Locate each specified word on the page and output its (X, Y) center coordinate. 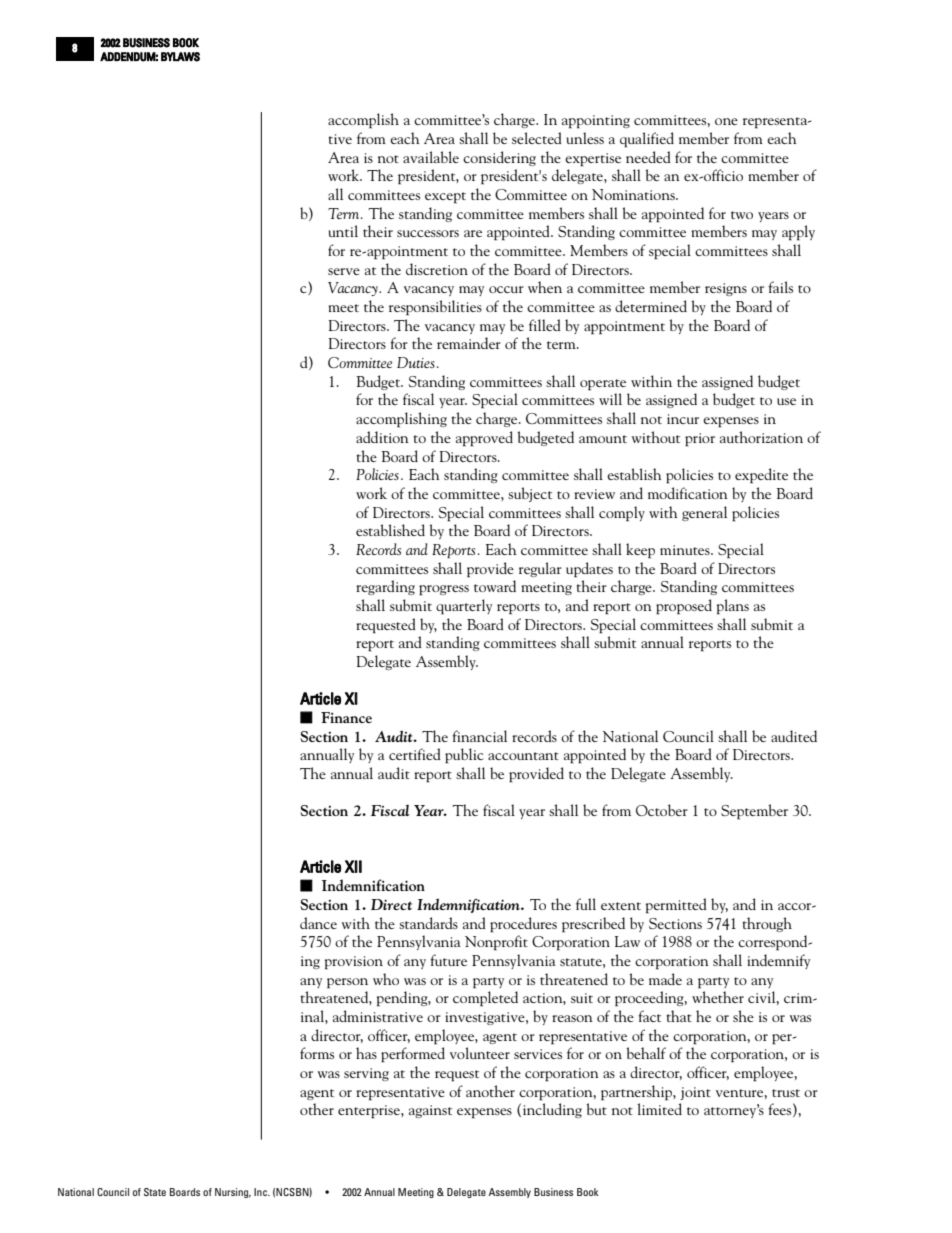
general (704, 513)
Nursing (233, 1193)
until (343, 231)
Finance (346, 717)
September (754, 812)
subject (530, 494)
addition (382, 437)
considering (499, 158)
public (464, 756)
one (726, 121)
